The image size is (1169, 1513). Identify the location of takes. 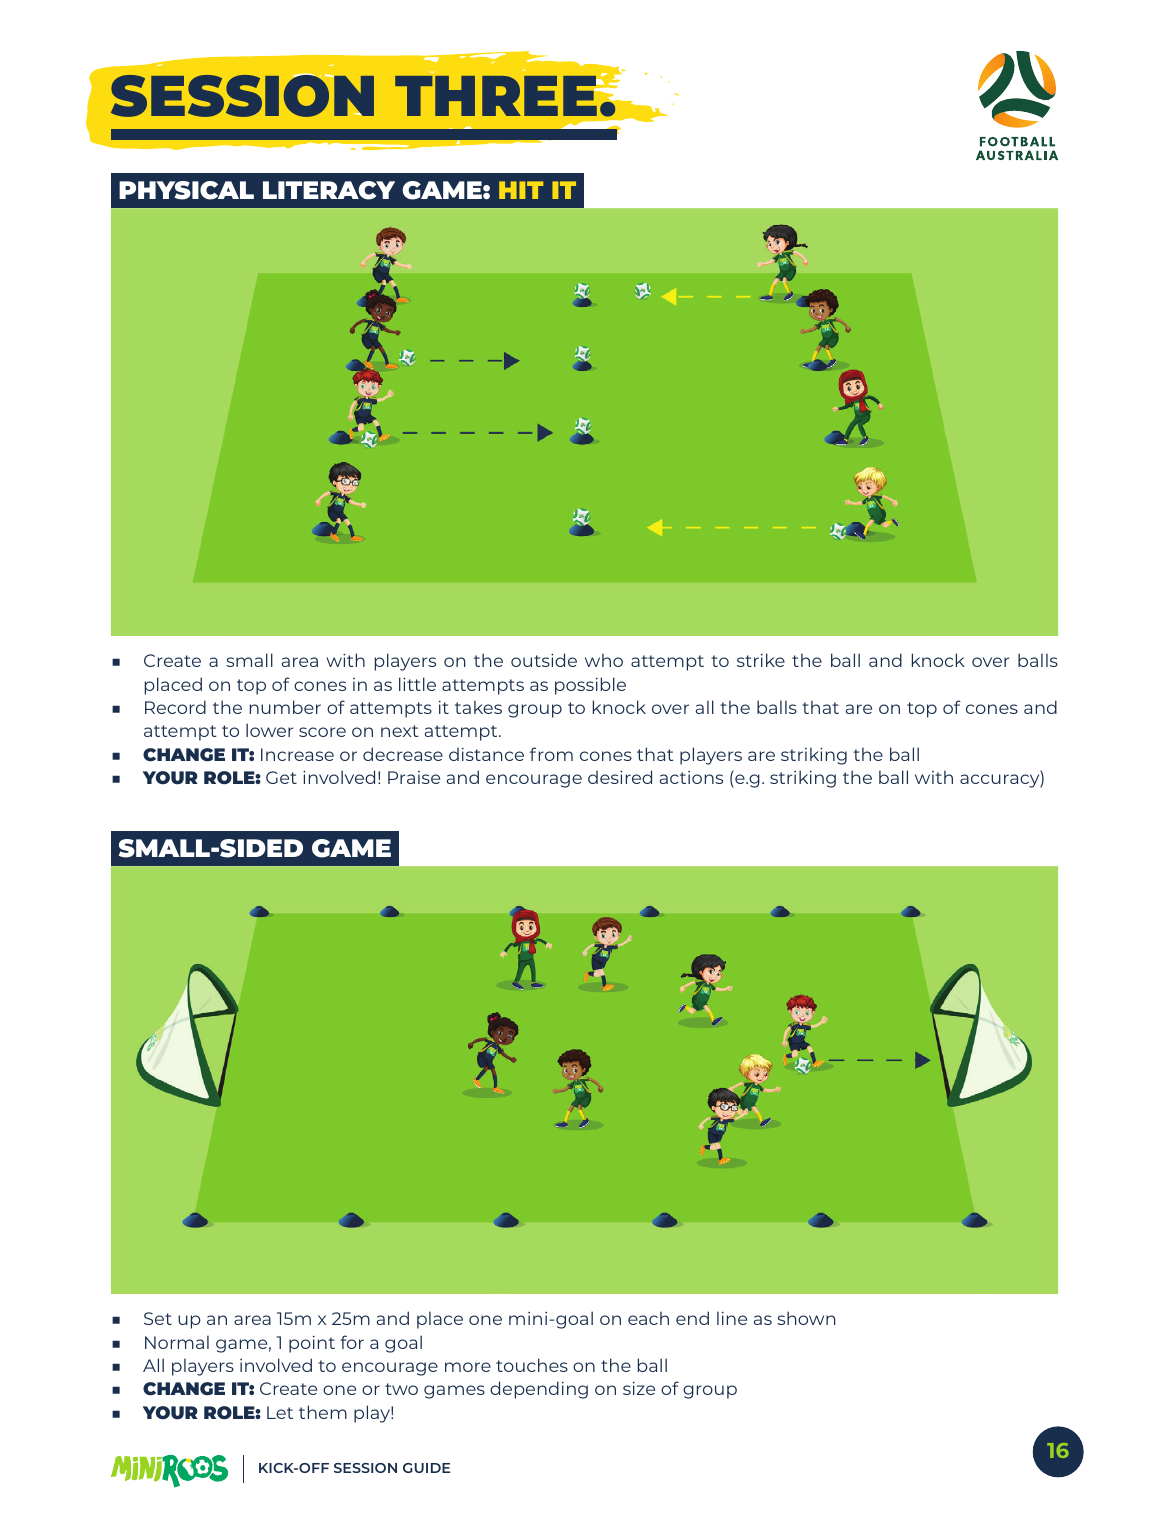
(478, 707).
